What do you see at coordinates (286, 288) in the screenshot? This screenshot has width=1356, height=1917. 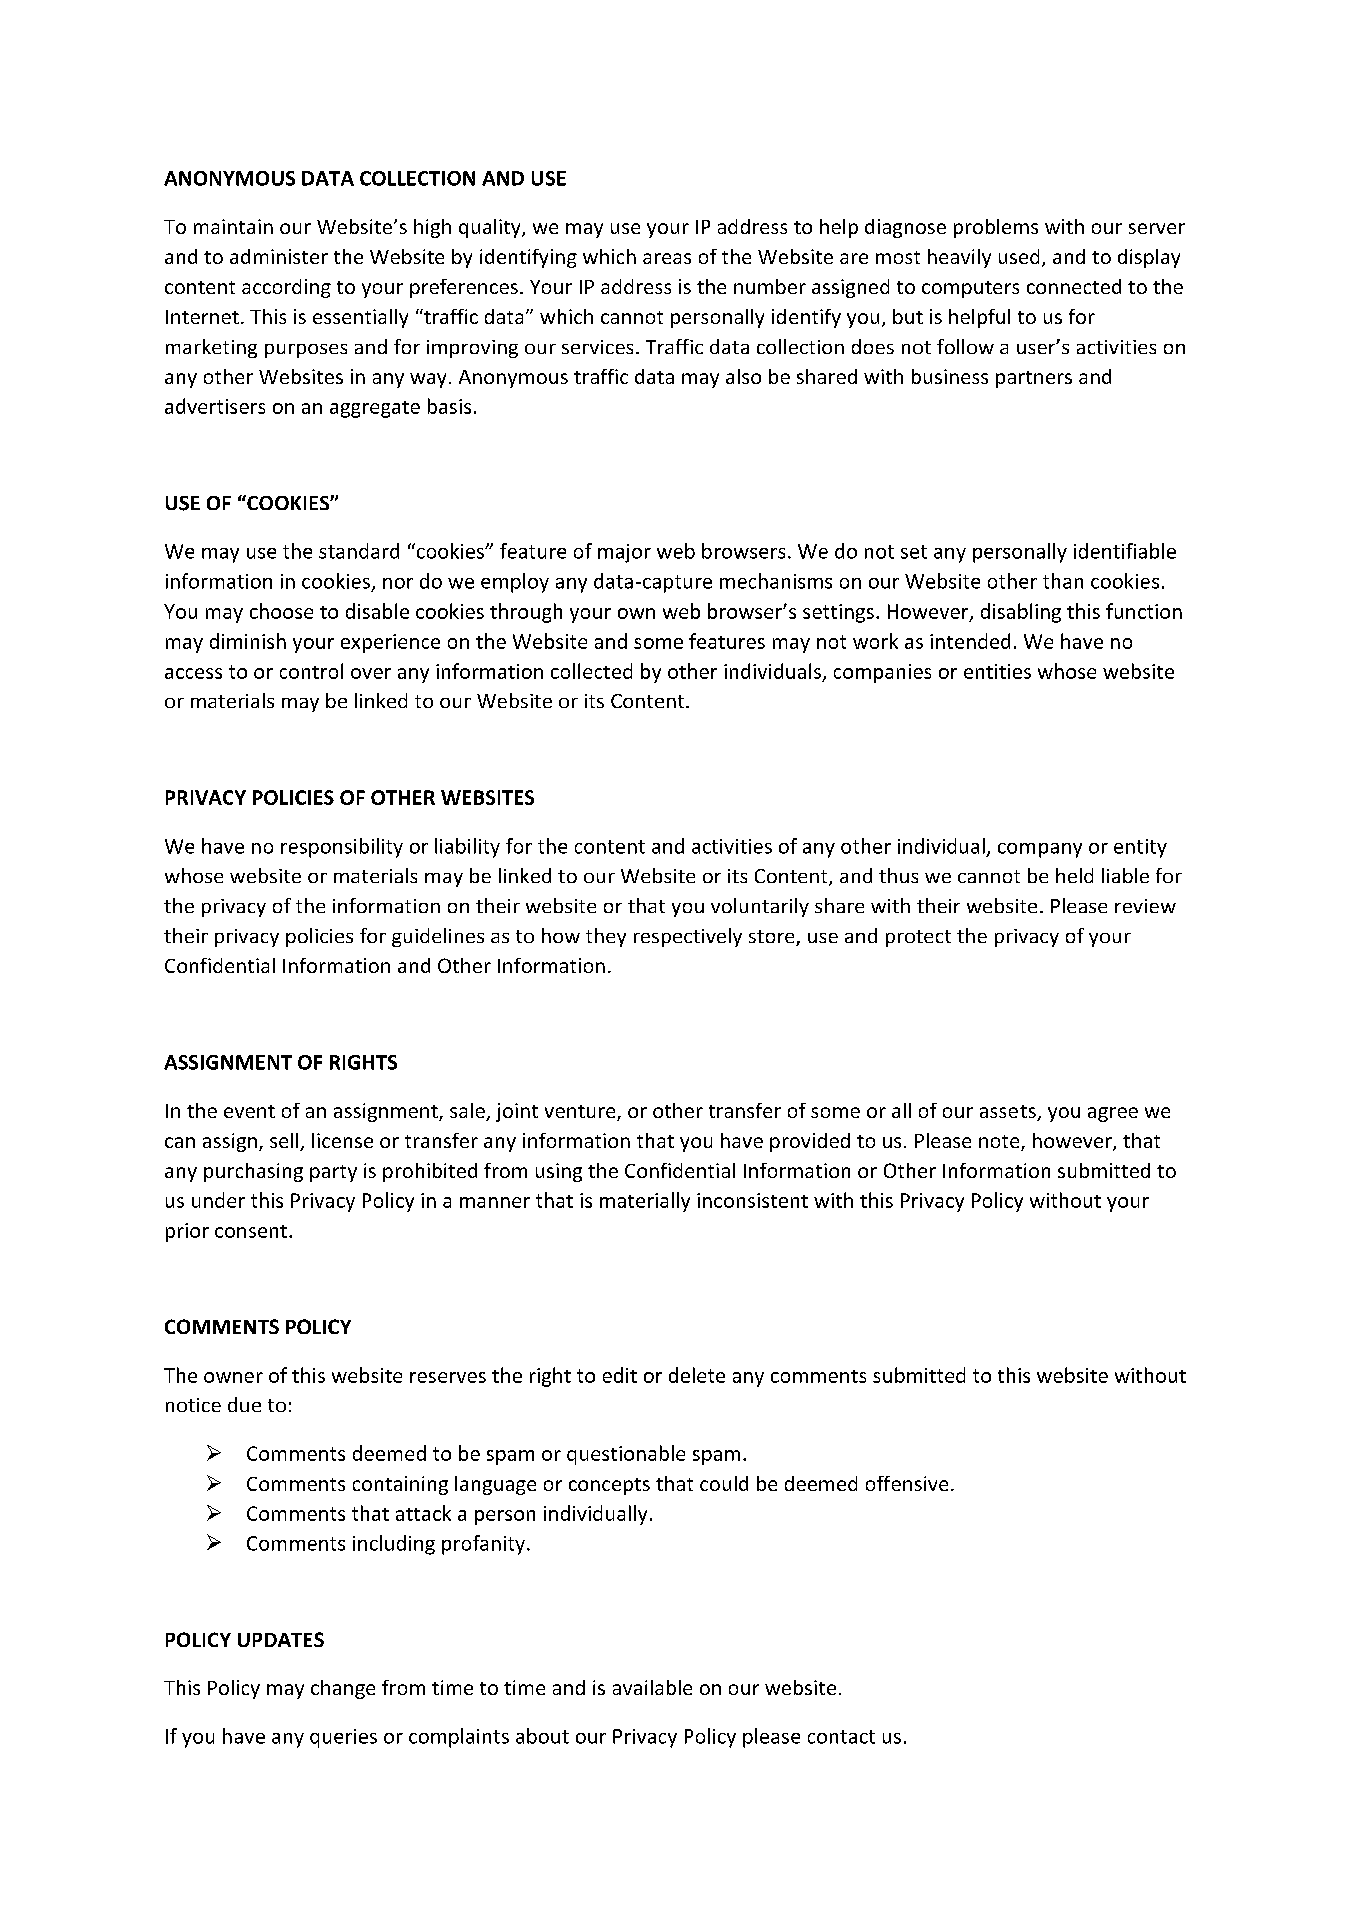 I see `according` at bounding box center [286, 288].
